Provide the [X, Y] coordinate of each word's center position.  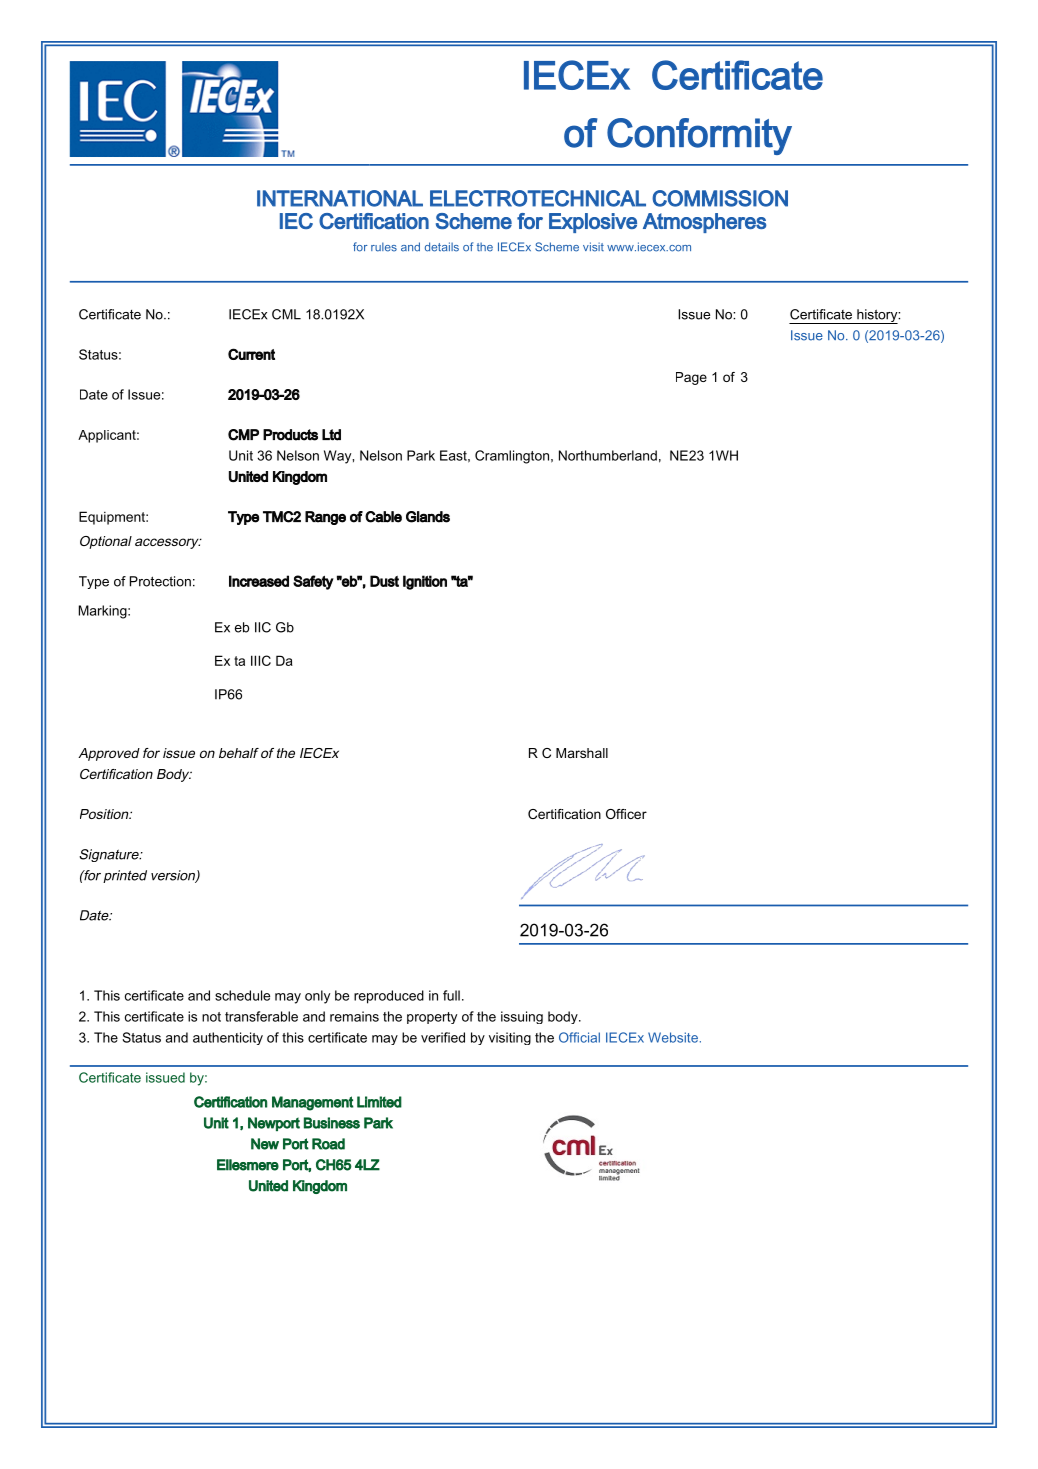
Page [691, 378]
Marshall [582, 753]
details [442, 247]
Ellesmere [248, 1165]
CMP [243, 435]
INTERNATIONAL [340, 198]
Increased [259, 581]
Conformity [699, 136]
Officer [626, 814]
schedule [242, 995]
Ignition [425, 582]
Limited [379, 1102]
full [451, 995]
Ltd [331, 435]
